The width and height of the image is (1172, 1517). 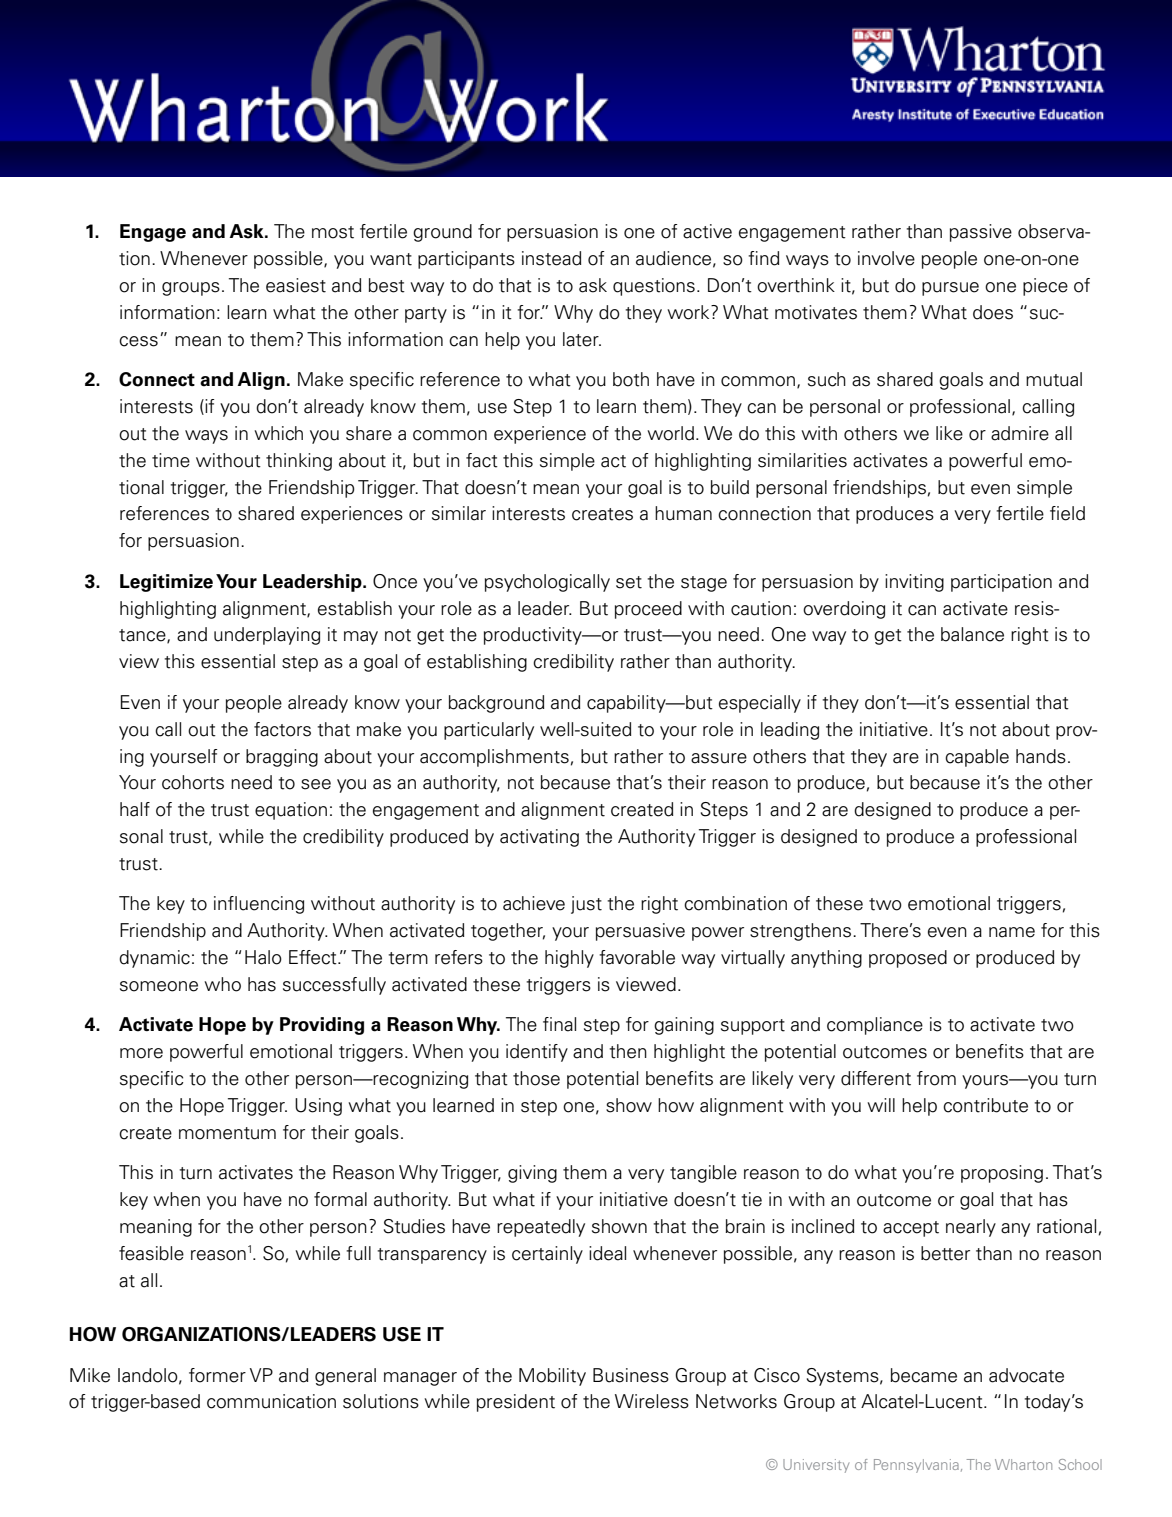 What do you see at coordinates (652, 1401) in the image?
I see `Wireless` at bounding box center [652, 1401].
